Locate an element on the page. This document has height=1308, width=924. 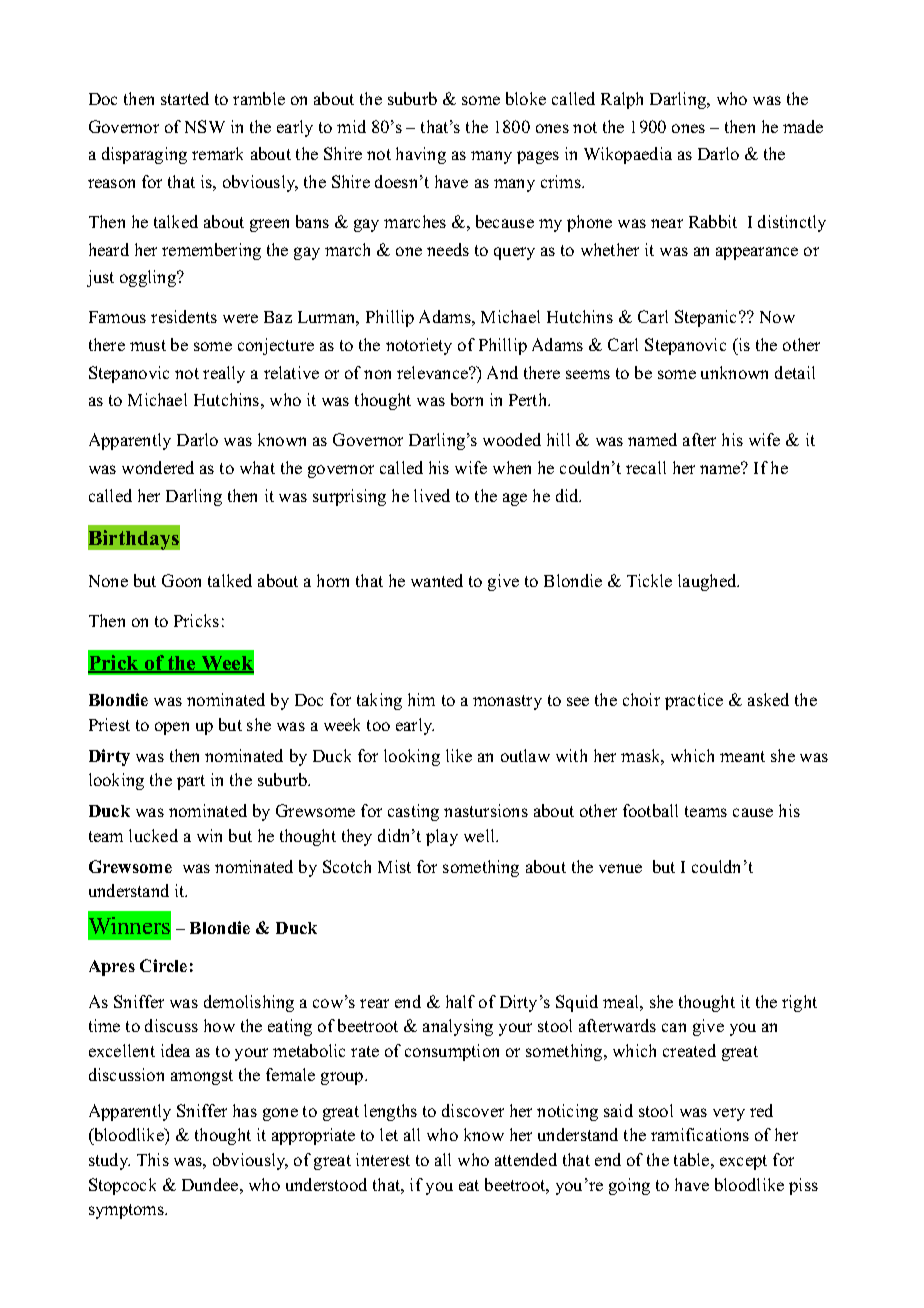
This is located at coordinates (153, 1159).
